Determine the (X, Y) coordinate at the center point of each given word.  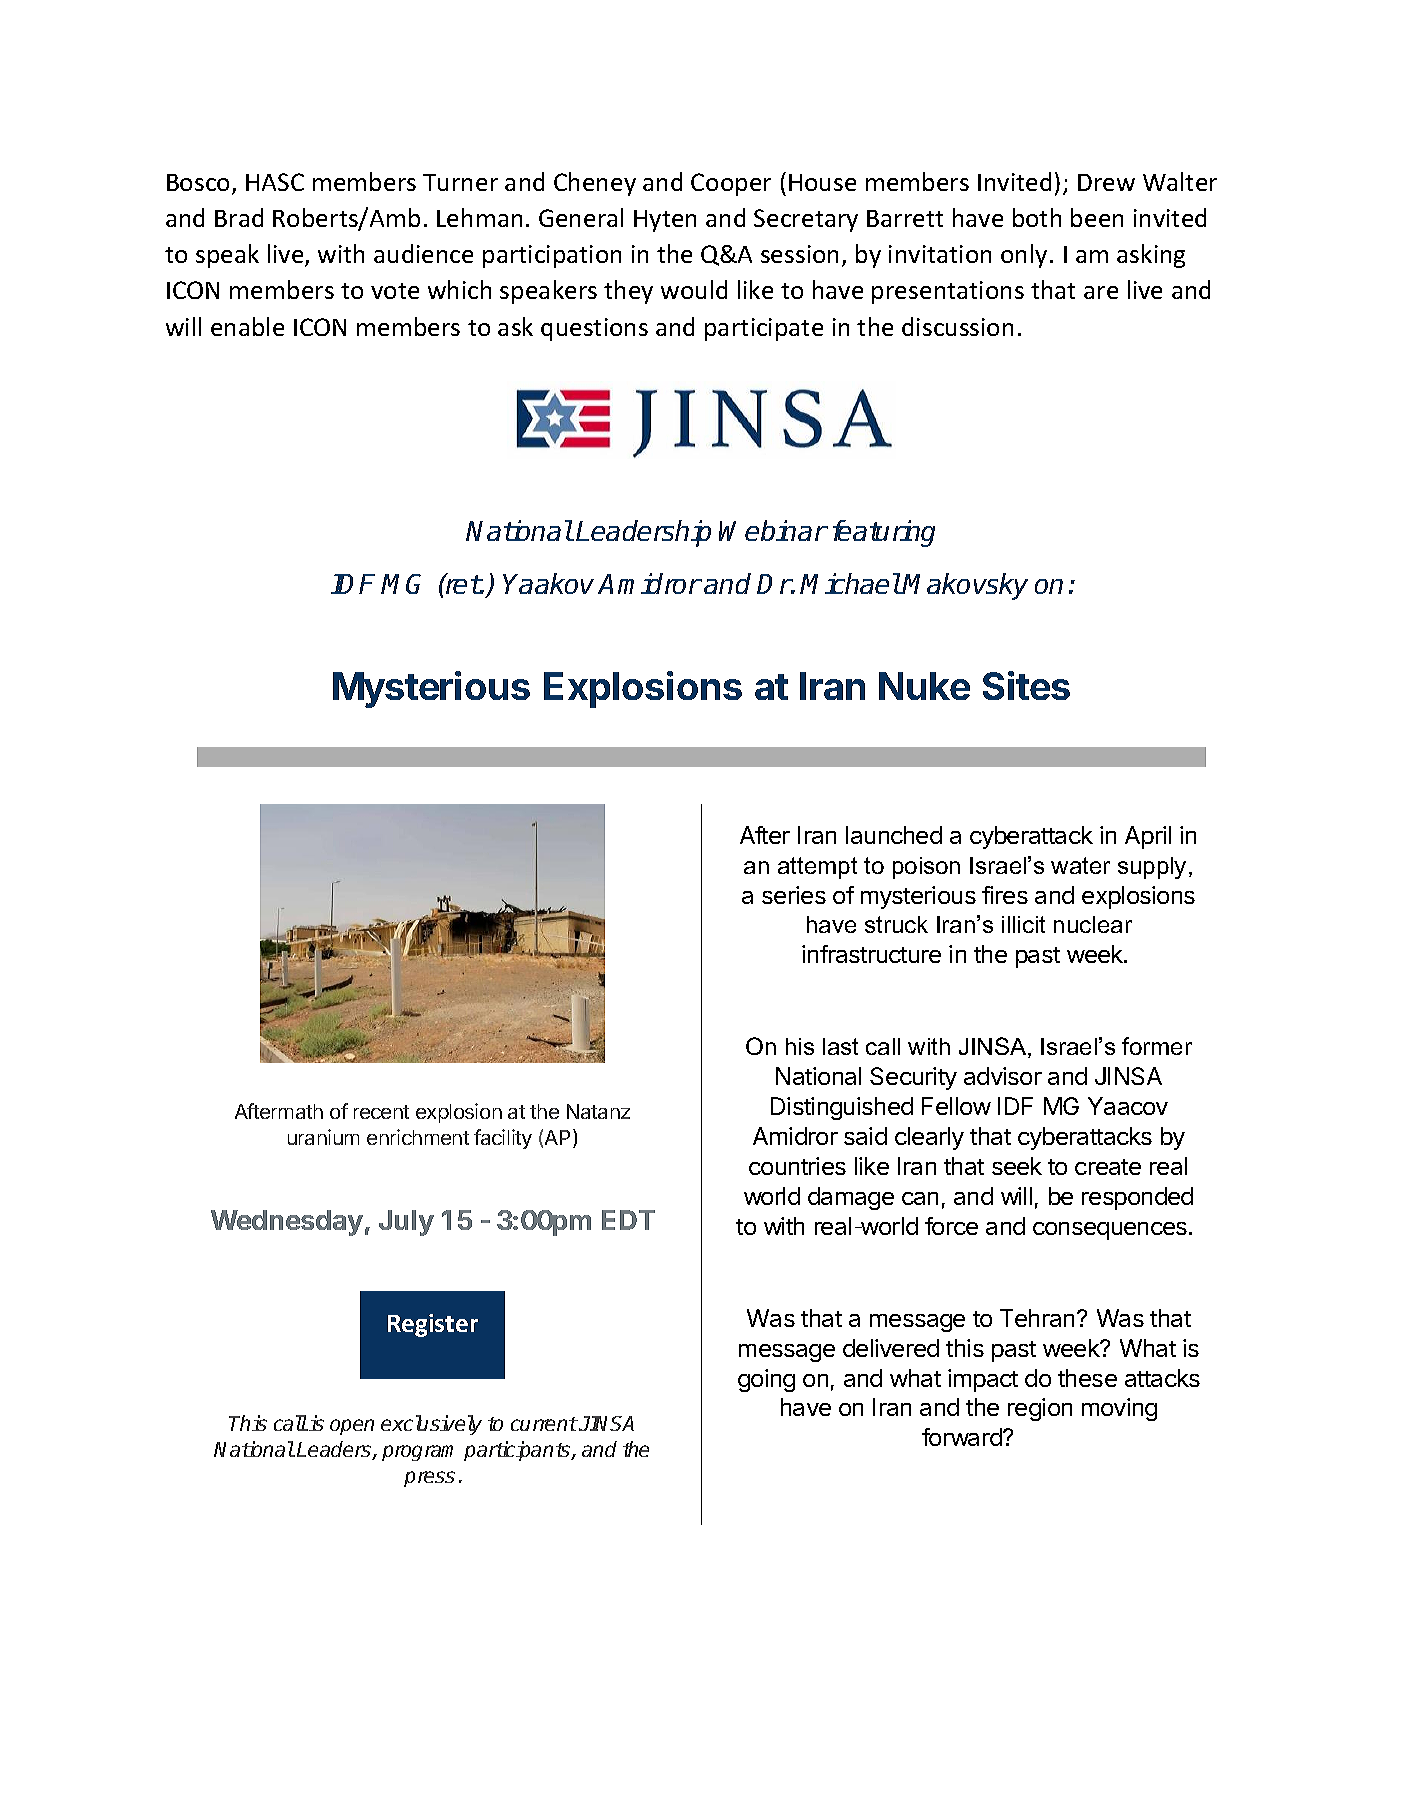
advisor (1003, 1076)
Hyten (665, 221)
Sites (1026, 685)
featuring (884, 533)
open (352, 1427)
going (766, 1380)
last (840, 1046)
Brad (239, 217)
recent (381, 1112)
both (1037, 217)
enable (247, 326)
